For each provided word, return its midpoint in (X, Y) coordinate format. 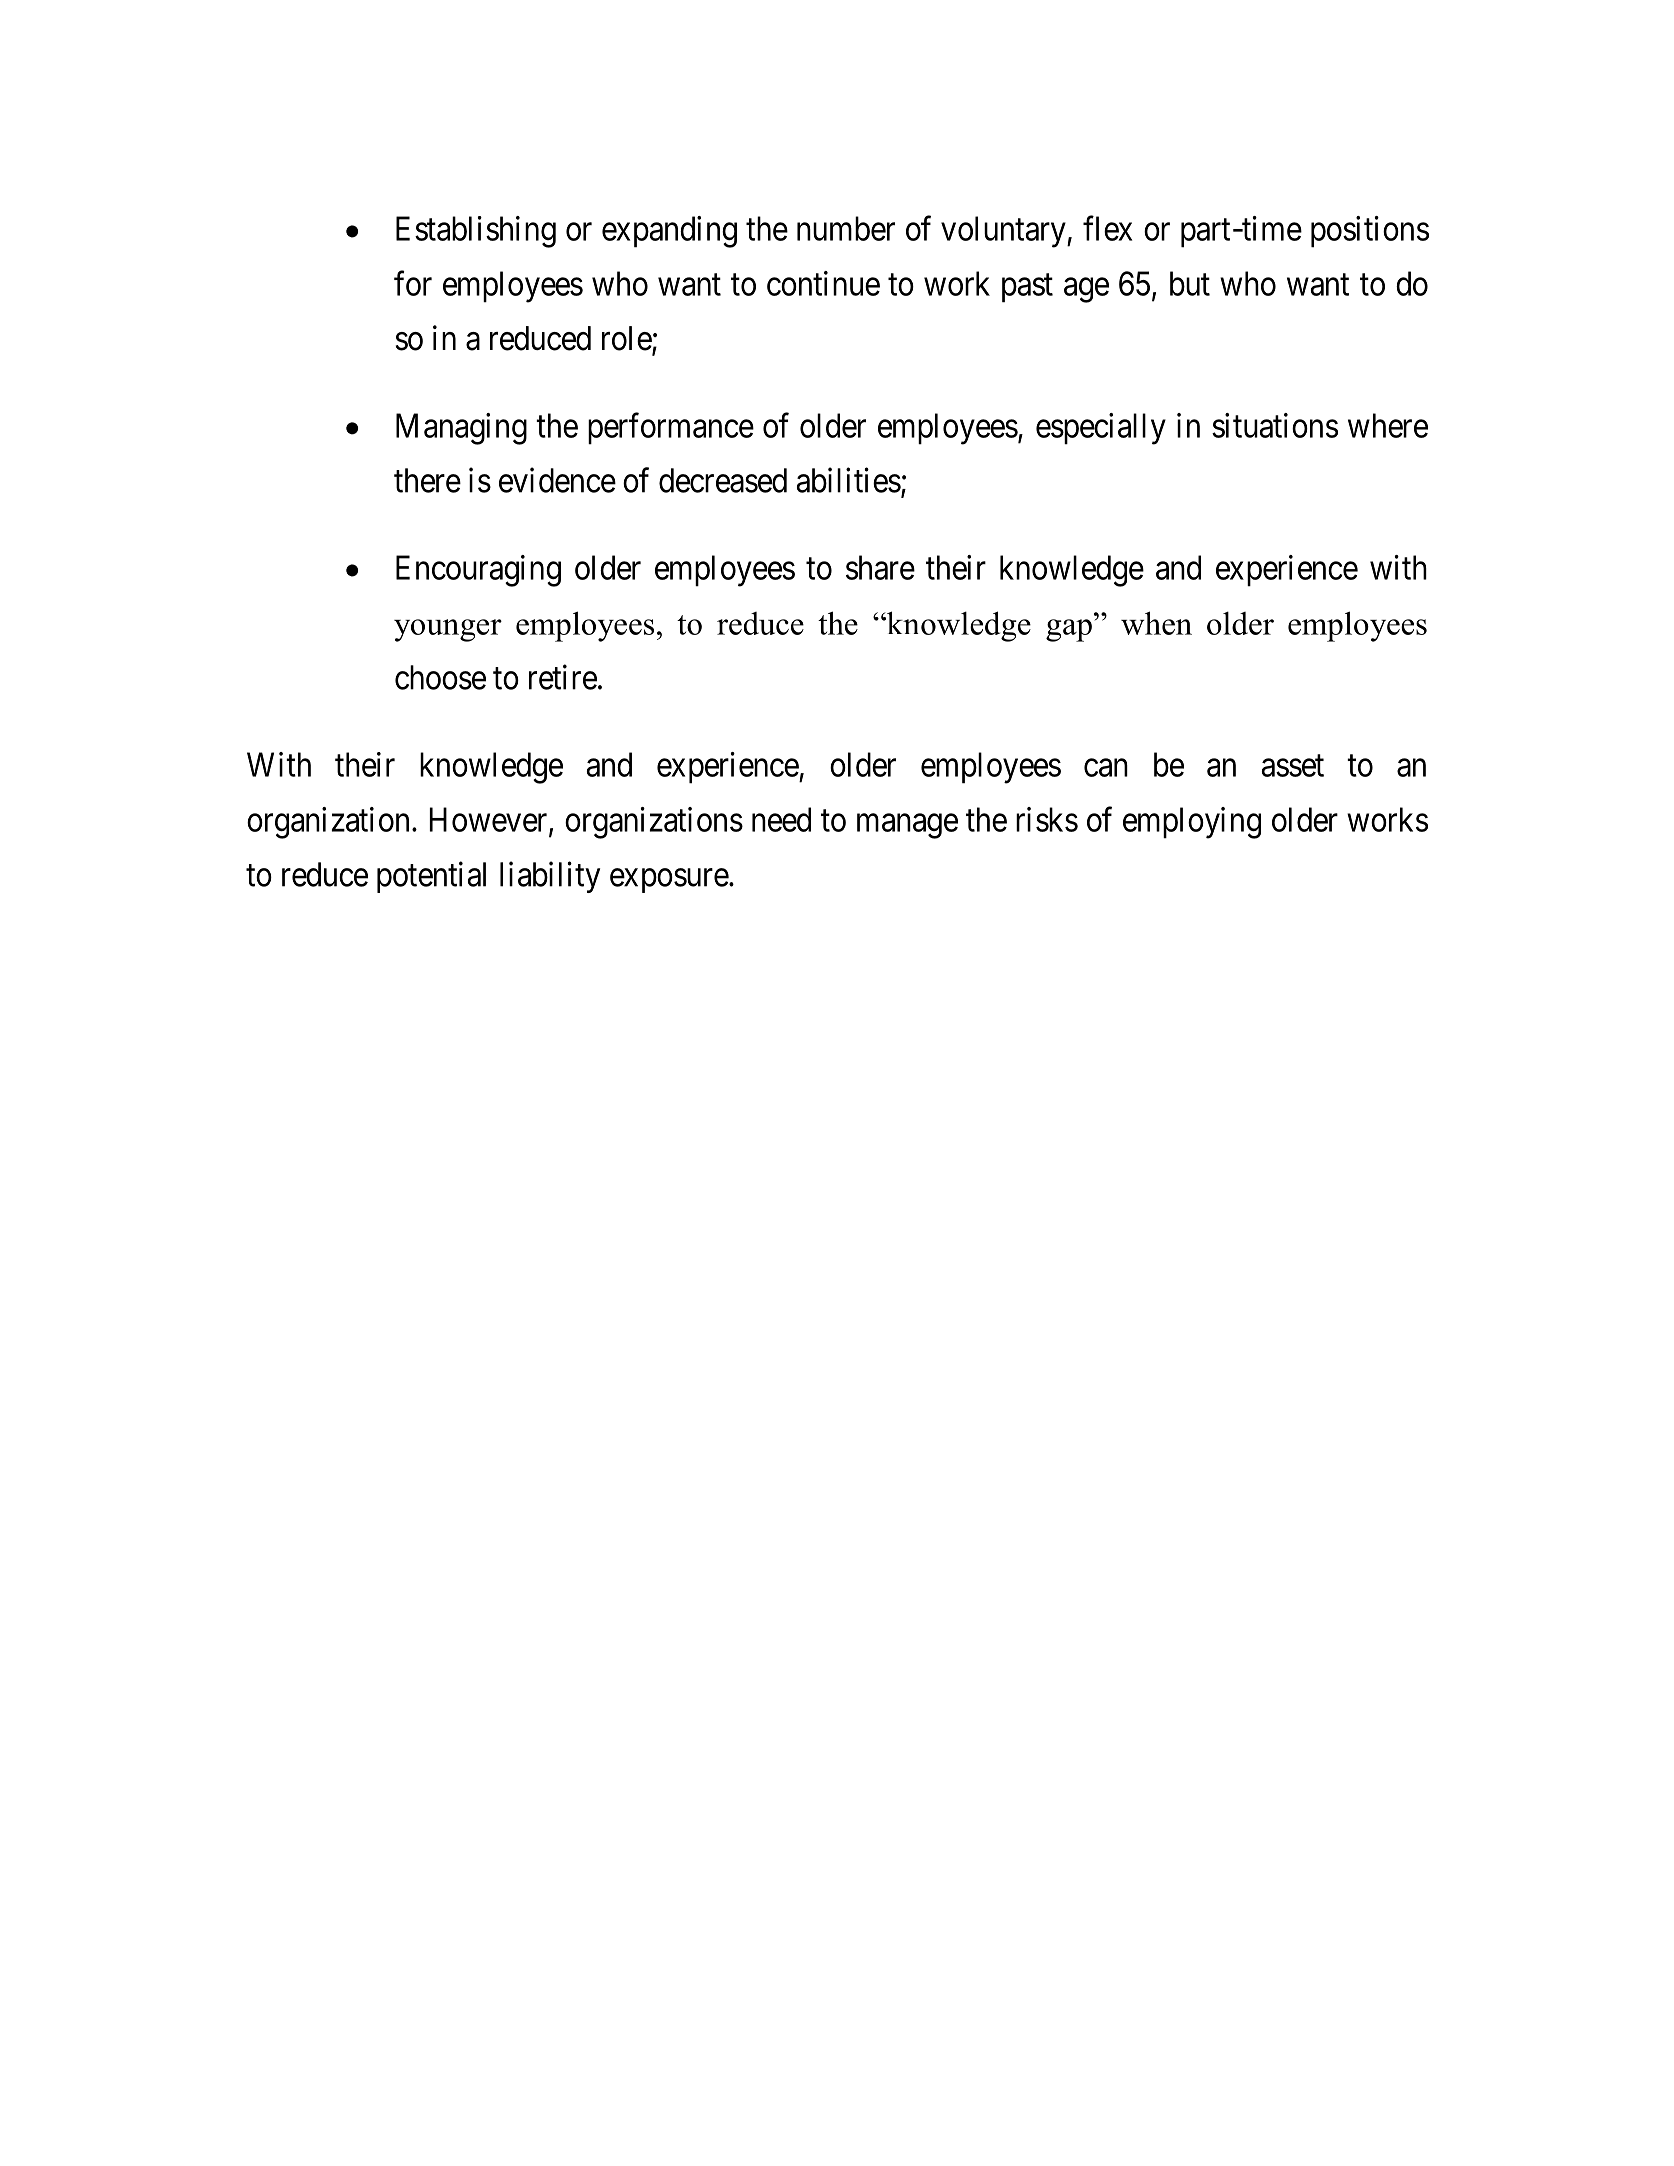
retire (563, 677)
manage (907, 826)
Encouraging (478, 571)
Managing (461, 429)
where (1388, 425)
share (880, 567)
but (1190, 283)
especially (1101, 429)
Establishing (476, 232)
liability (550, 877)
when (1156, 623)
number (846, 228)
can (1106, 768)
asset (1293, 766)
